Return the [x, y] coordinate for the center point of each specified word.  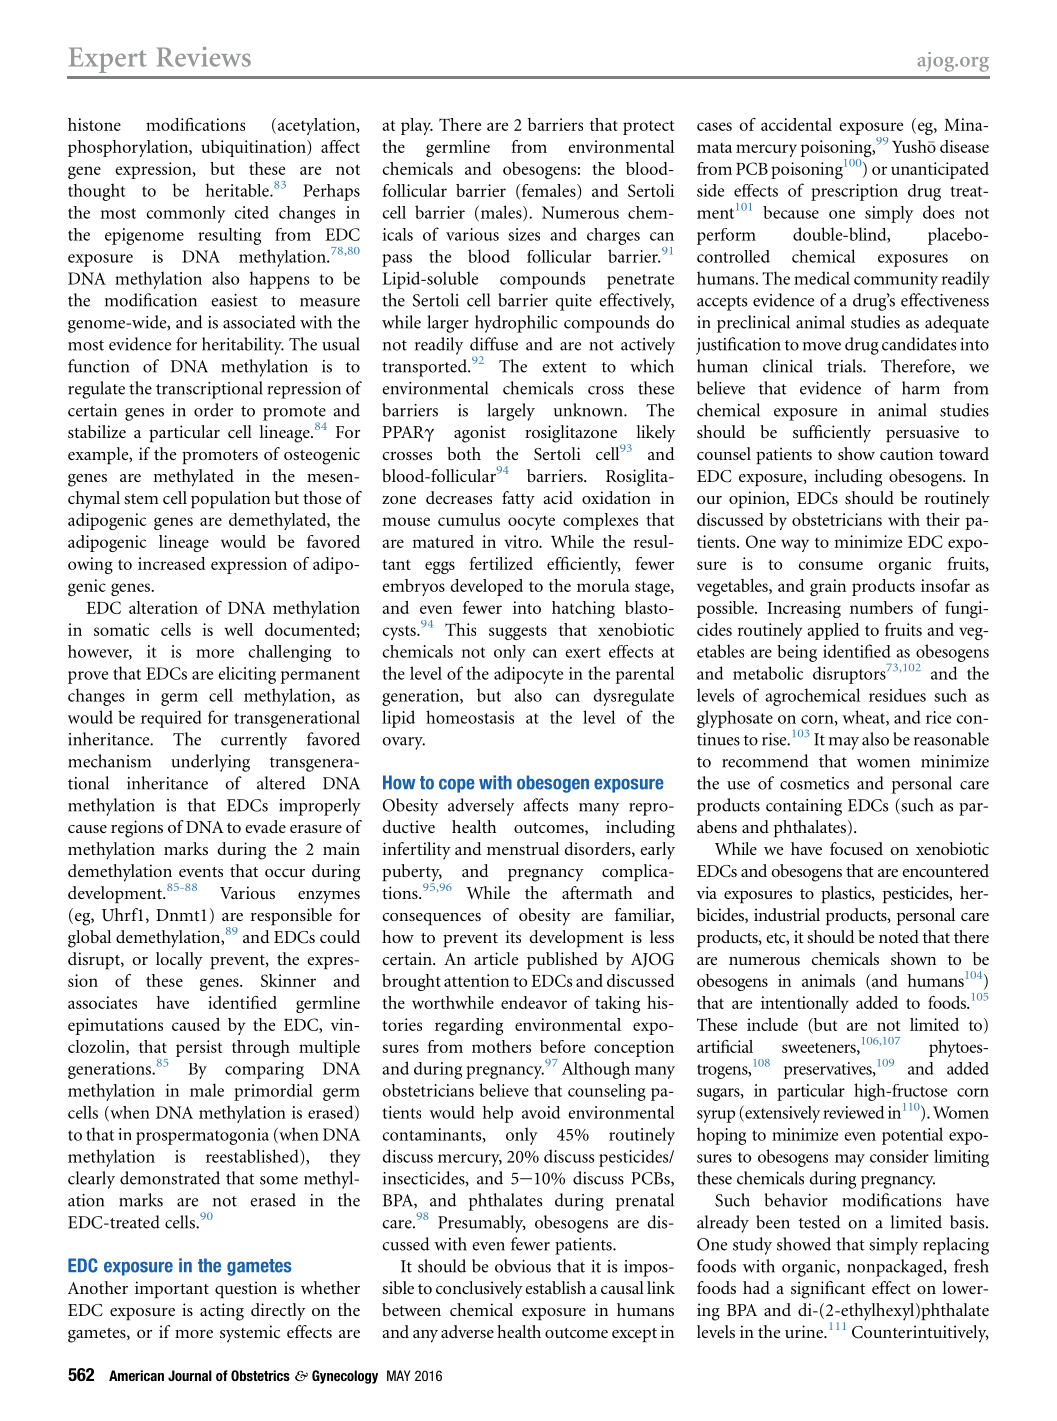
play [417, 126]
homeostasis [470, 717]
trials [845, 366]
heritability [243, 346]
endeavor [534, 1002]
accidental [796, 124]
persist [199, 1048]
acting [222, 1312]
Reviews [204, 57]
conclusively [479, 1290]
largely [511, 412]
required [171, 719]
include [772, 1024]
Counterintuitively [920, 1334]
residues [897, 695]
